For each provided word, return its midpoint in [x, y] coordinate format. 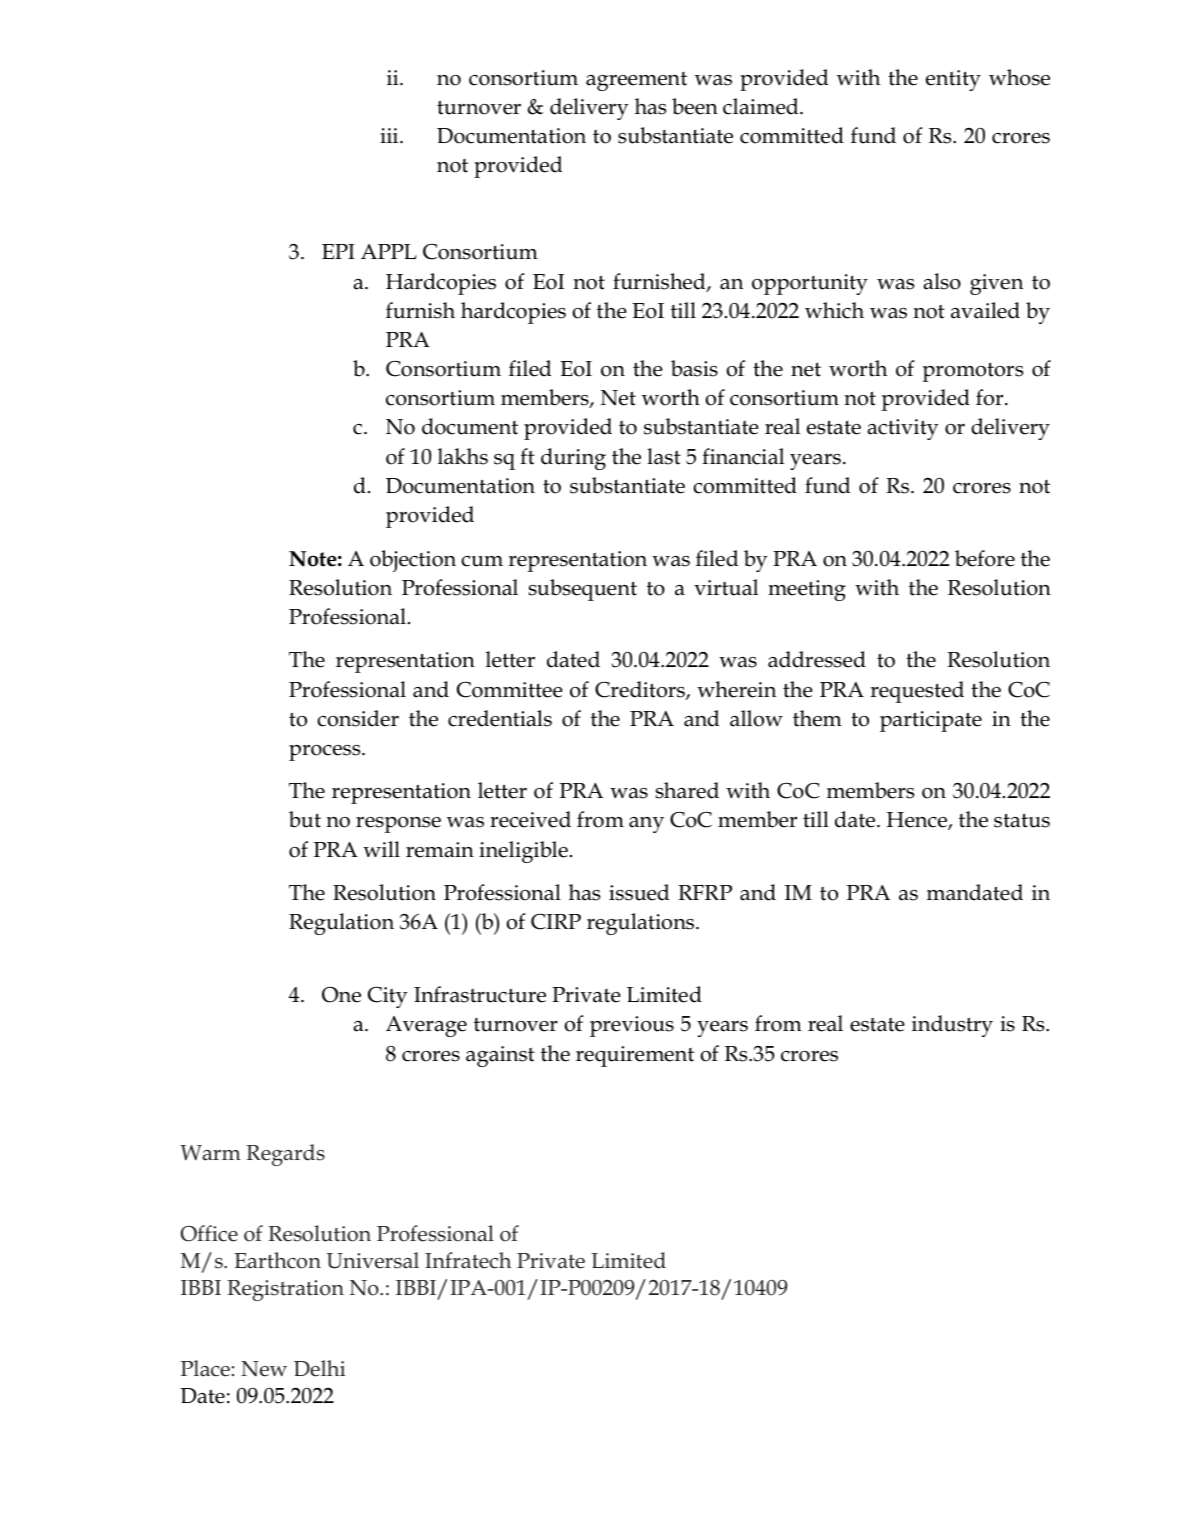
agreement [636, 81]
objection [413, 561]
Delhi [320, 1368]
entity [953, 80]
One [341, 995]
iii [390, 135]
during [573, 459]
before [985, 558]
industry [952, 1026]
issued [639, 892]
